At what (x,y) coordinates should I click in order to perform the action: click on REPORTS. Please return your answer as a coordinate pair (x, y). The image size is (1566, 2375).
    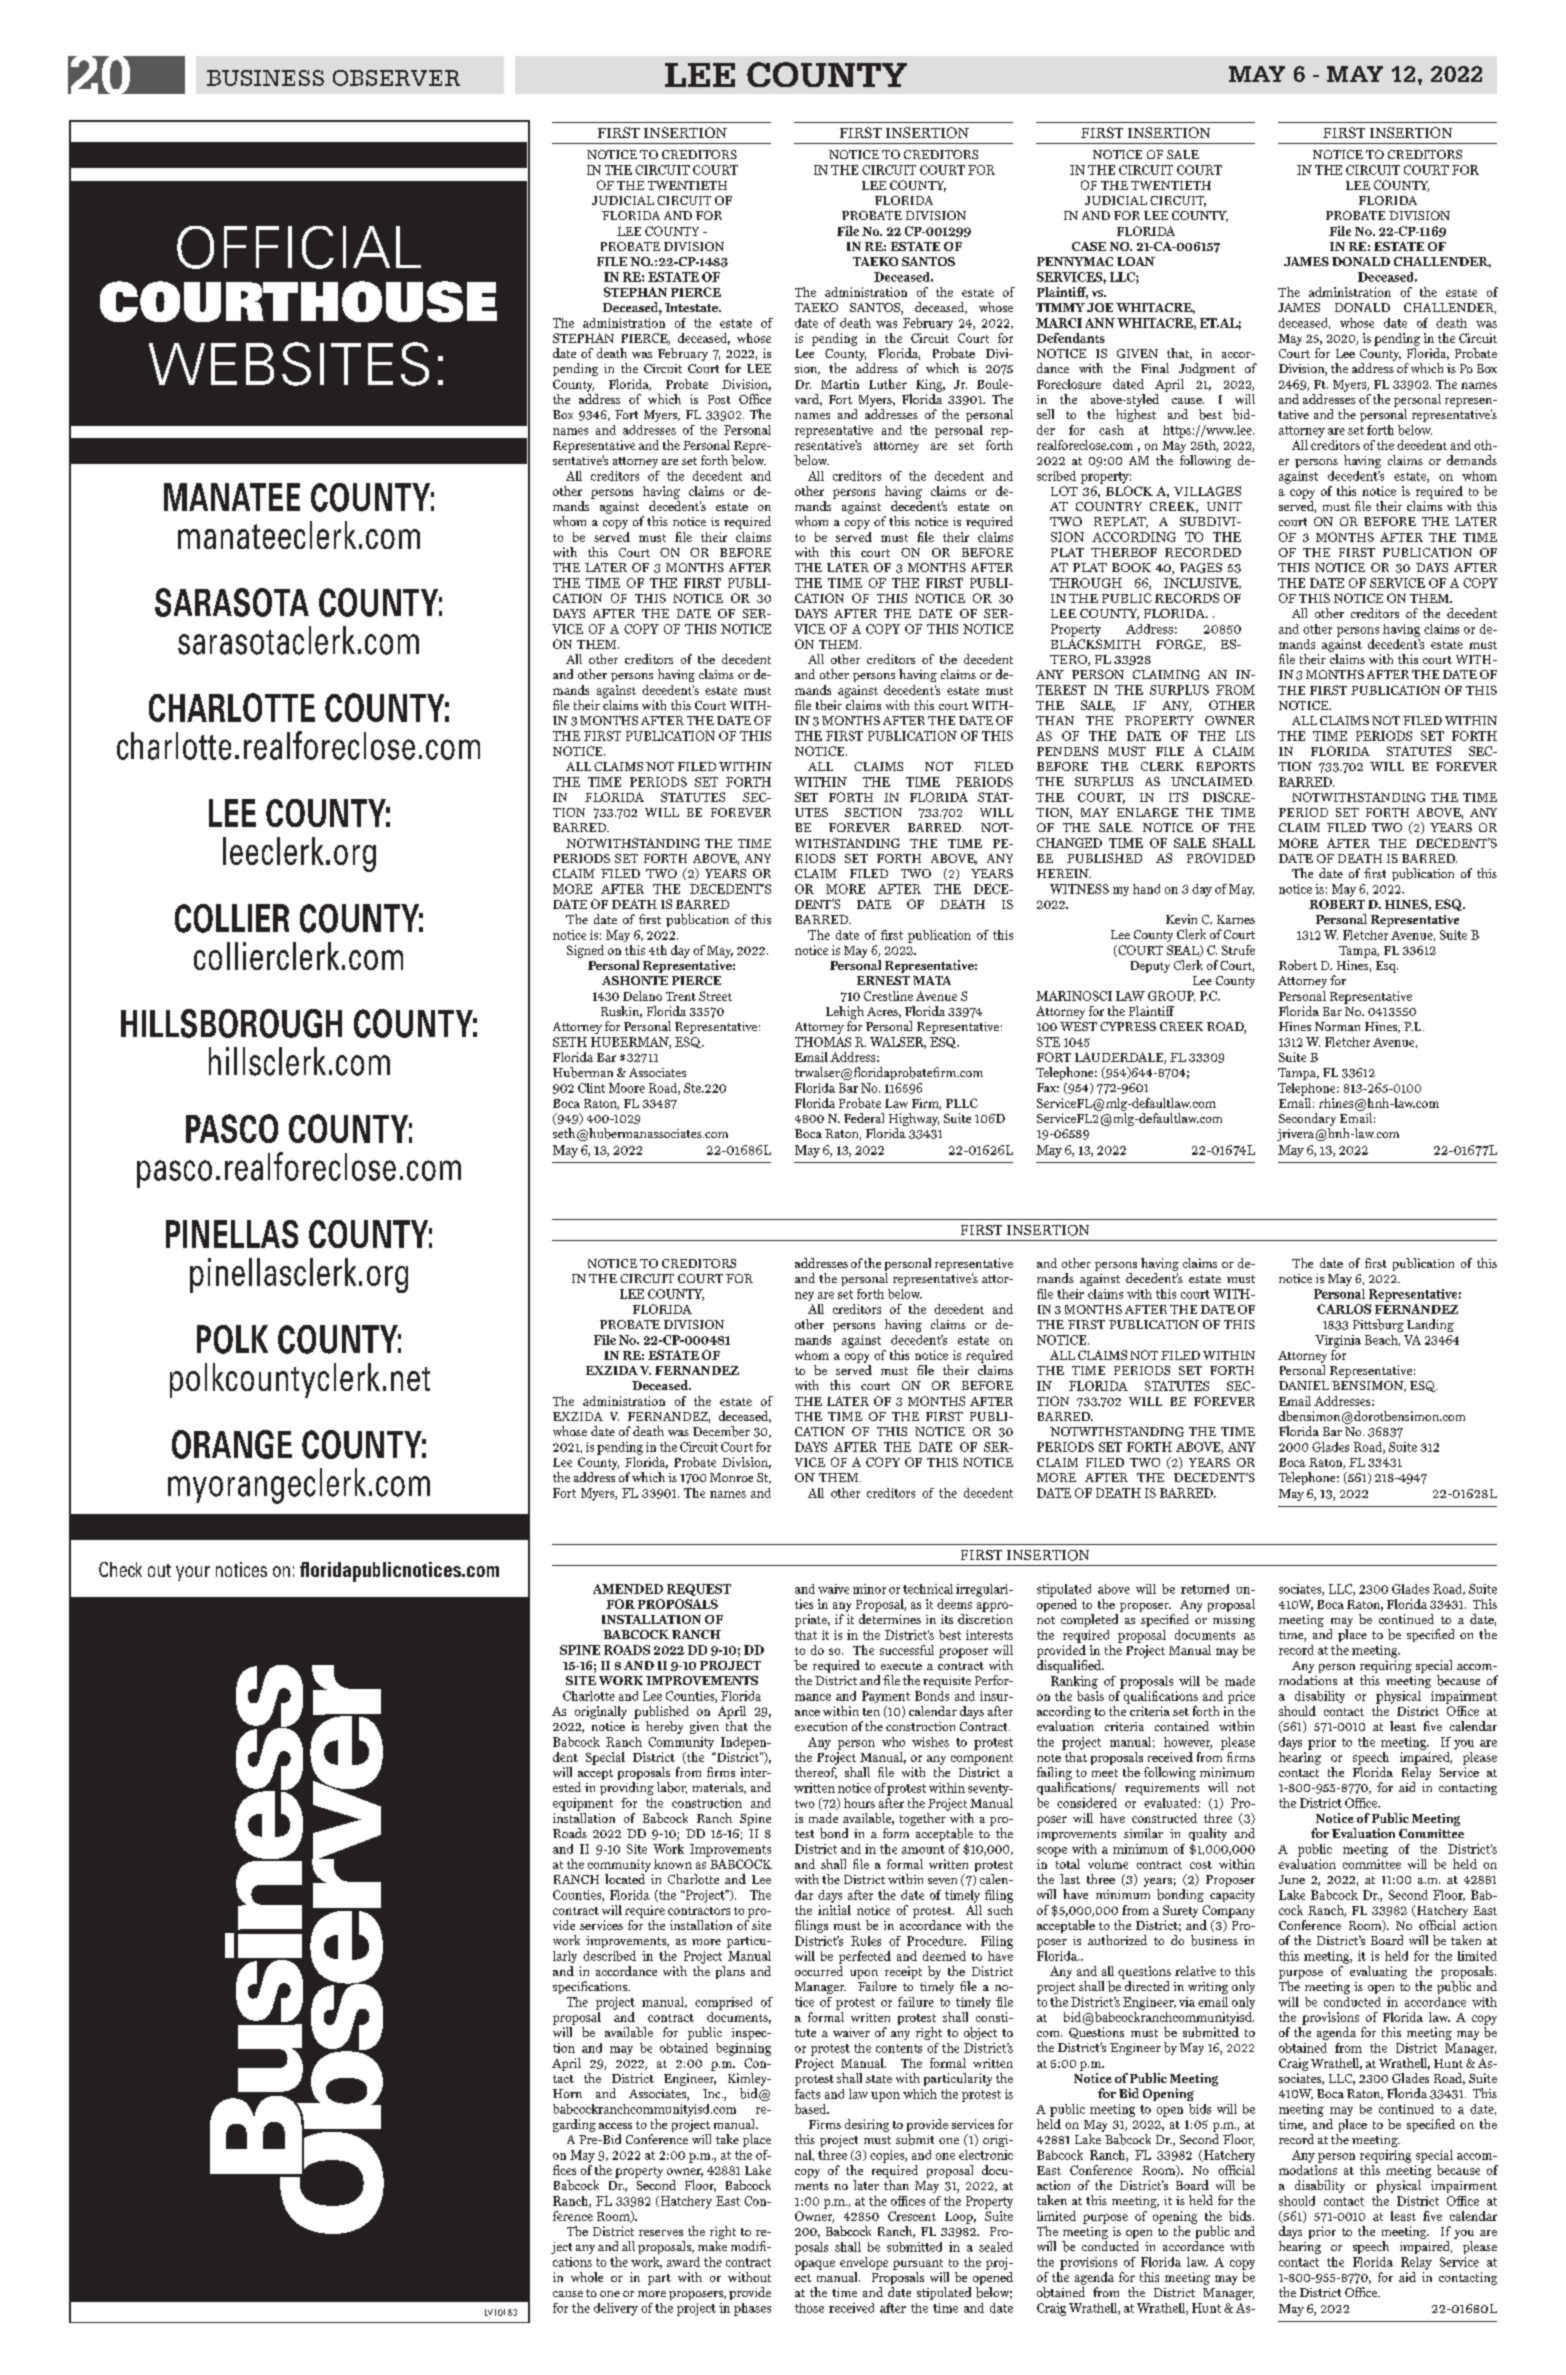
    Looking at the image, I should click on (1226, 766).
